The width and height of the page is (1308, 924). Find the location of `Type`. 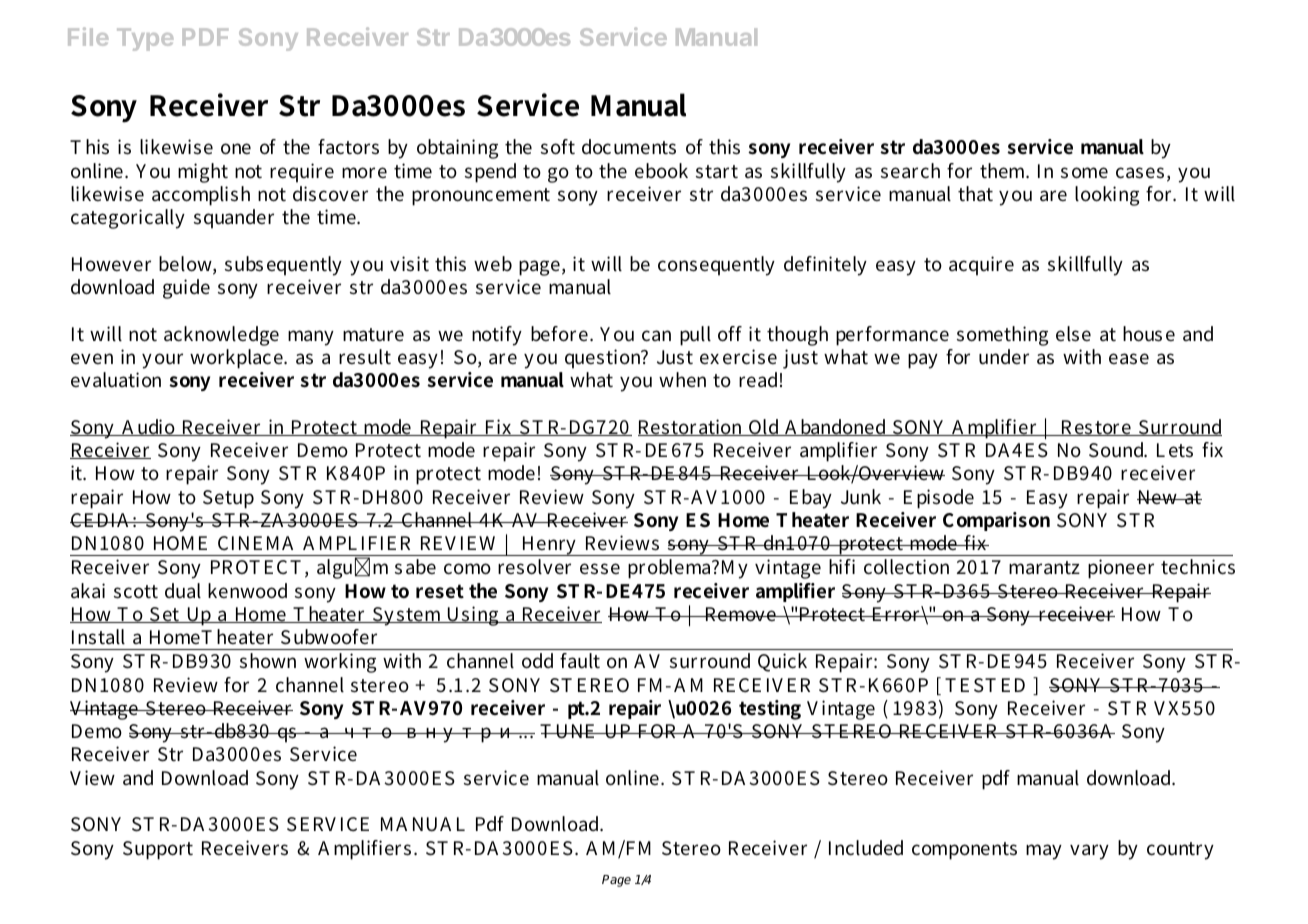

Type is located at coordinates (145, 39).
